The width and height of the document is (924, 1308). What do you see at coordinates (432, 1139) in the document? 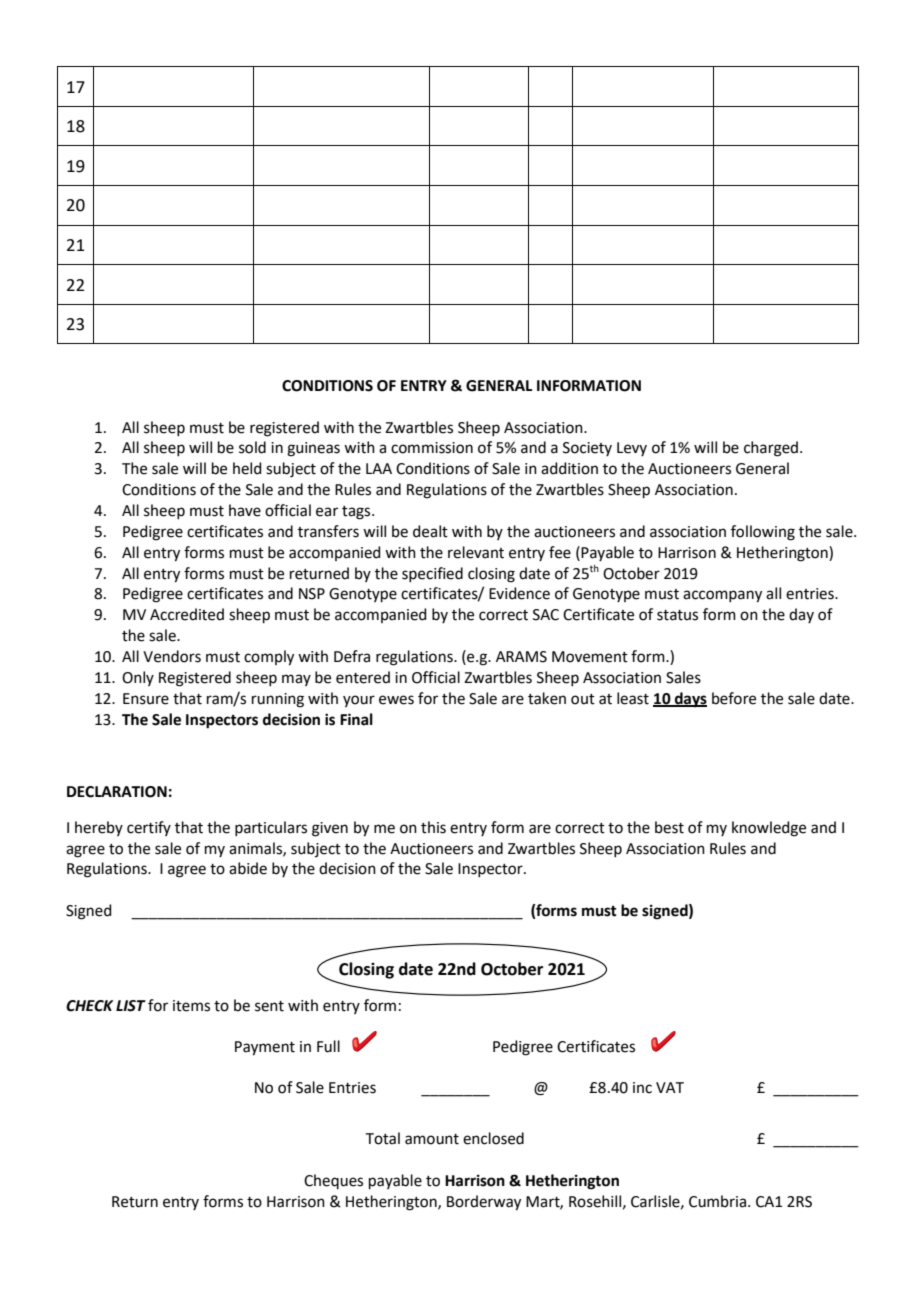
I see `amount` at bounding box center [432, 1139].
